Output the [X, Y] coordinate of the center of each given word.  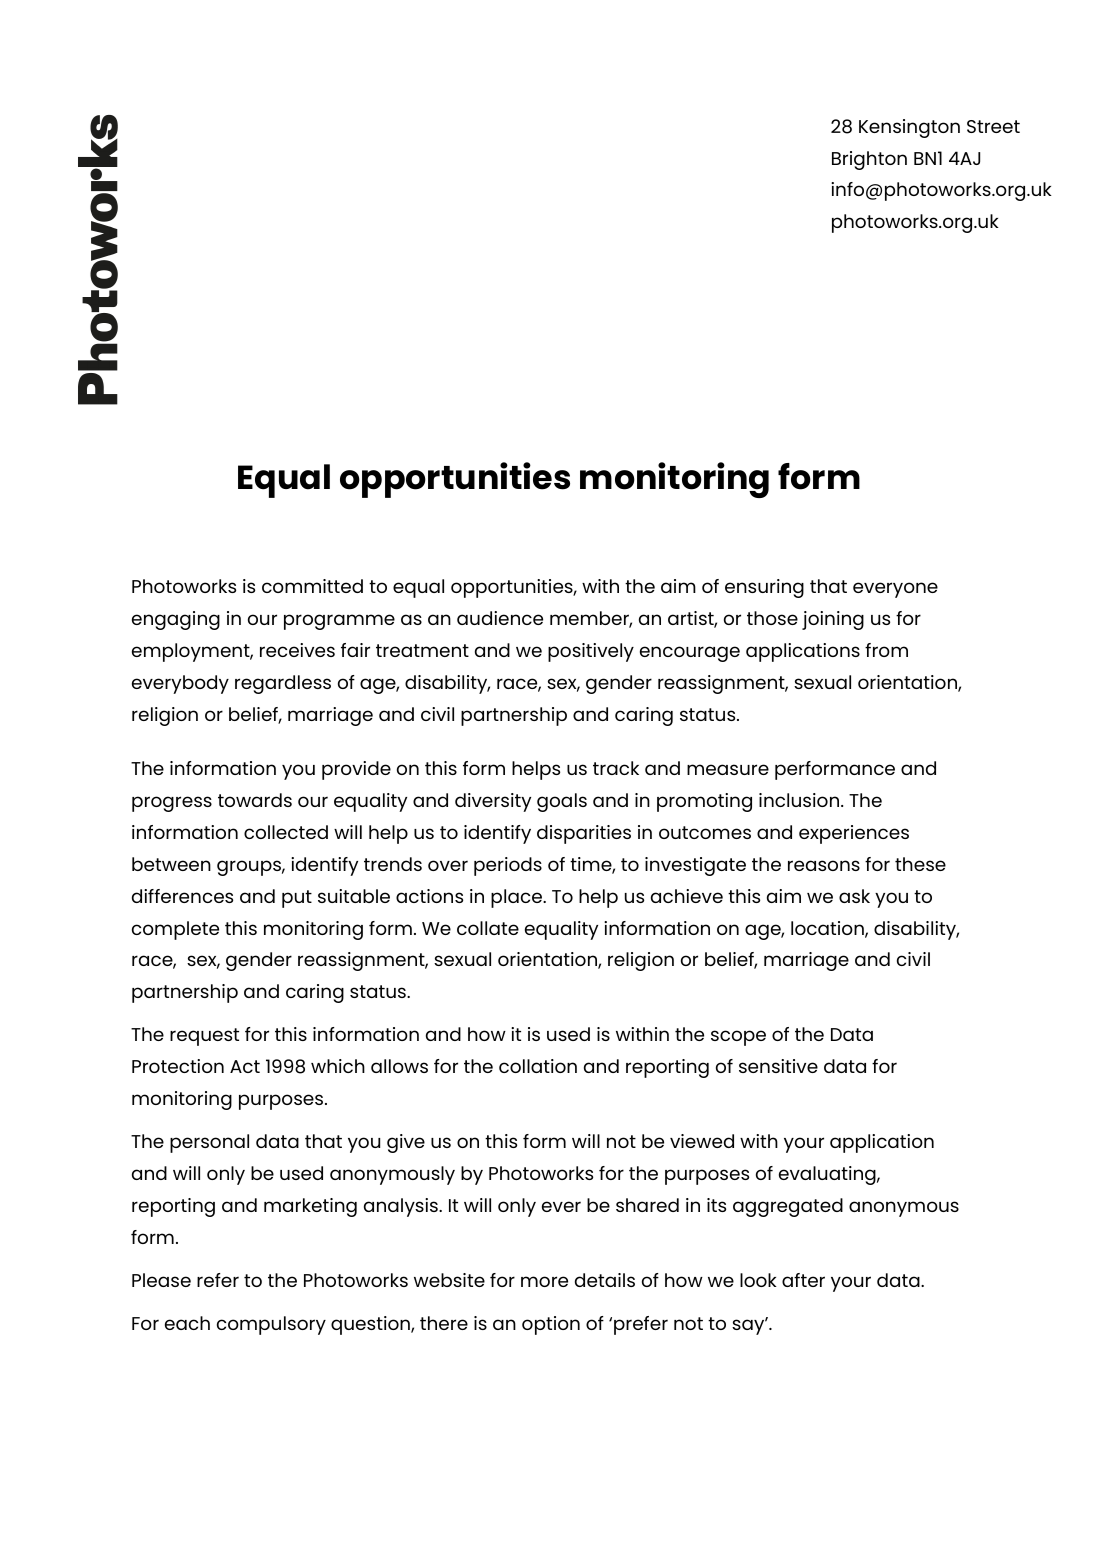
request [204, 1037]
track [616, 768]
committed [312, 586]
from [886, 650]
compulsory [271, 1325]
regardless [283, 684]
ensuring [764, 588]
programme [339, 622]
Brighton [869, 160]
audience [500, 618]
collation [538, 1066]
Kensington [909, 128]
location [828, 929]
